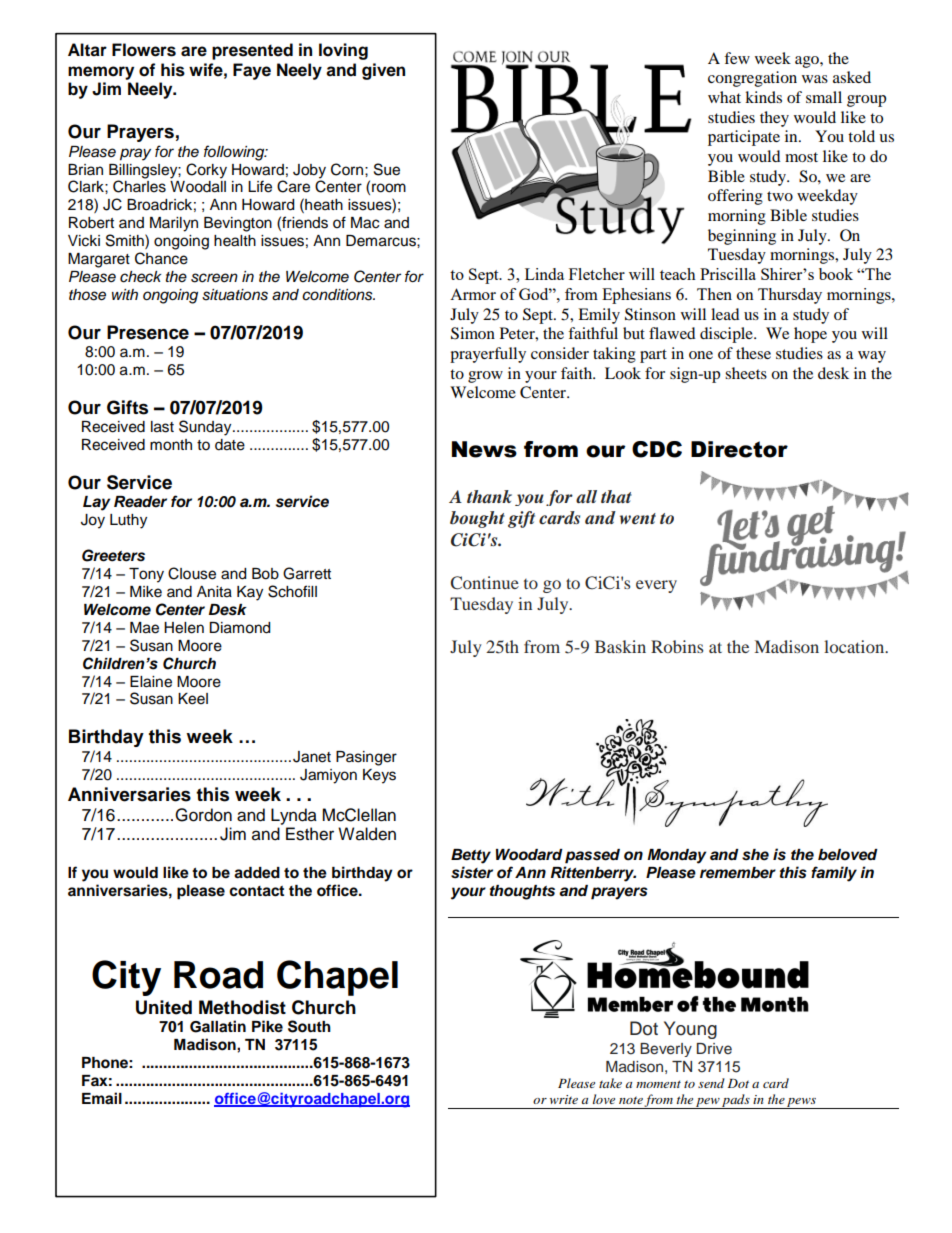 This screenshot has width=952, height=1233. What do you see at coordinates (738, 873) in the screenshot?
I see `remember` at bounding box center [738, 873].
